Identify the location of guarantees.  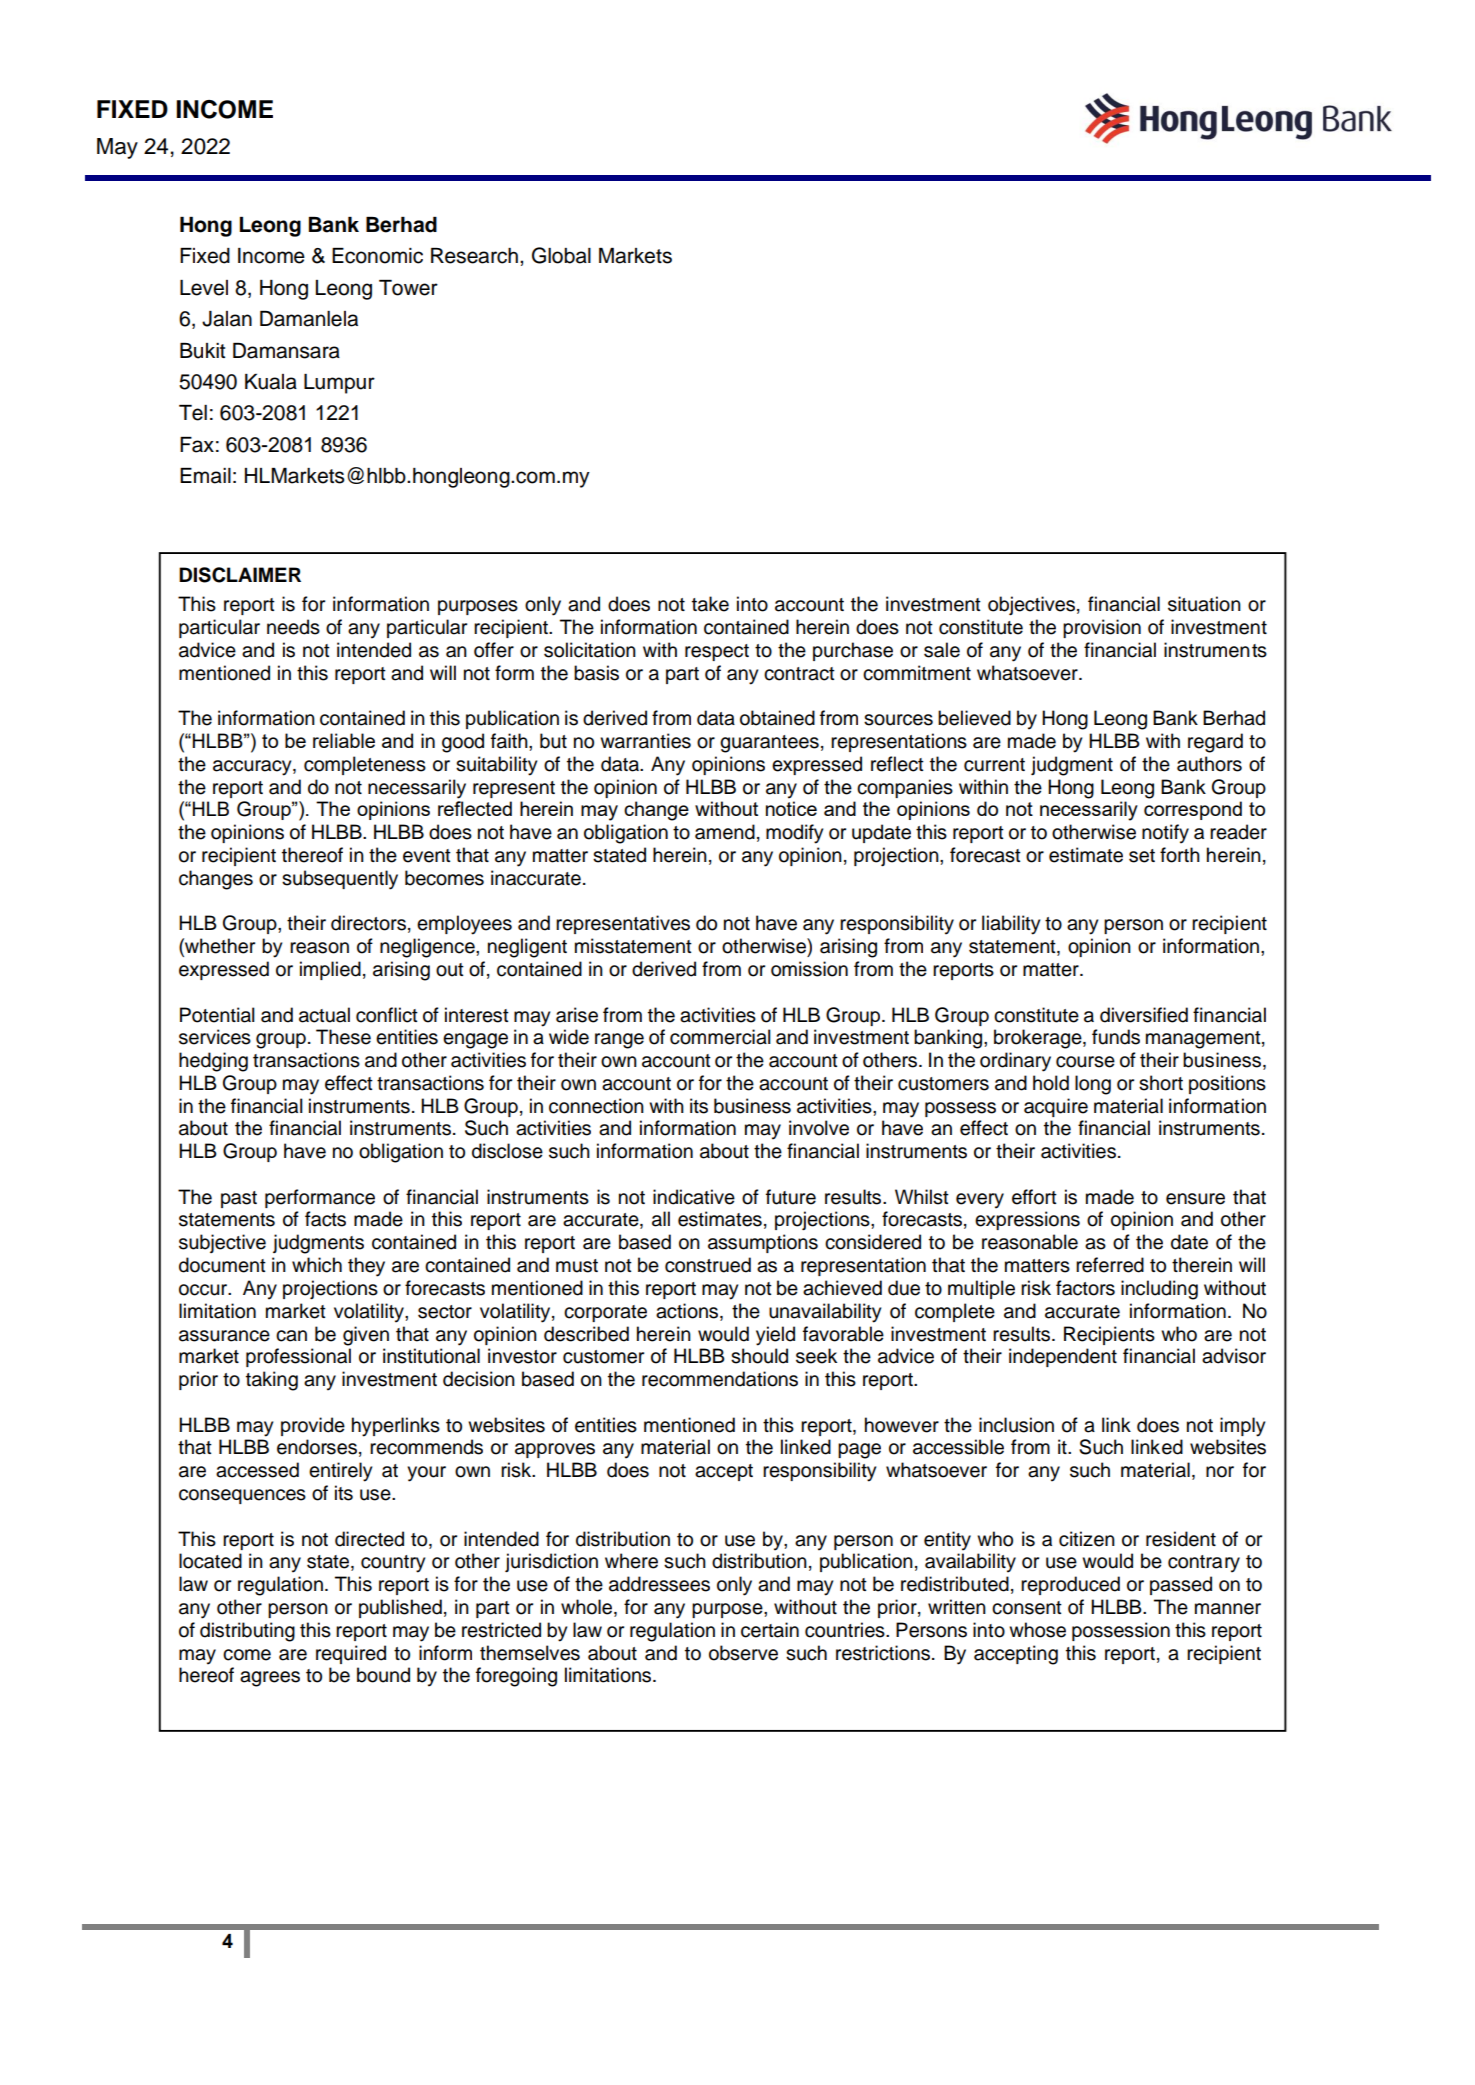
(769, 744).
